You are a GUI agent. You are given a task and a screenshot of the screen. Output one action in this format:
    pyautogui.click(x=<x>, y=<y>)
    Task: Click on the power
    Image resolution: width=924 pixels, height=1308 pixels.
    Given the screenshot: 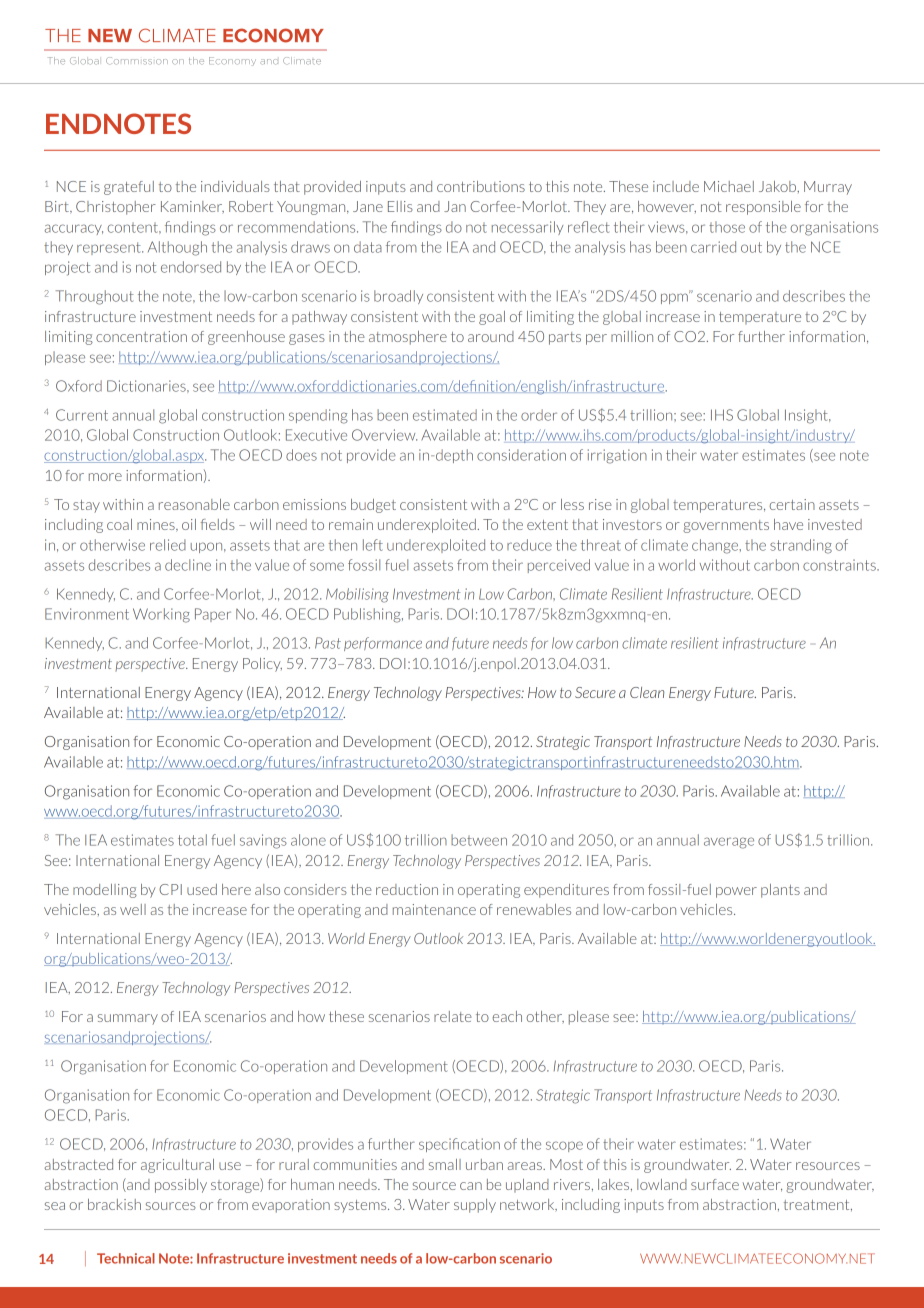 What is the action you would take?
    pyautogui.click(x=736, y=892)
